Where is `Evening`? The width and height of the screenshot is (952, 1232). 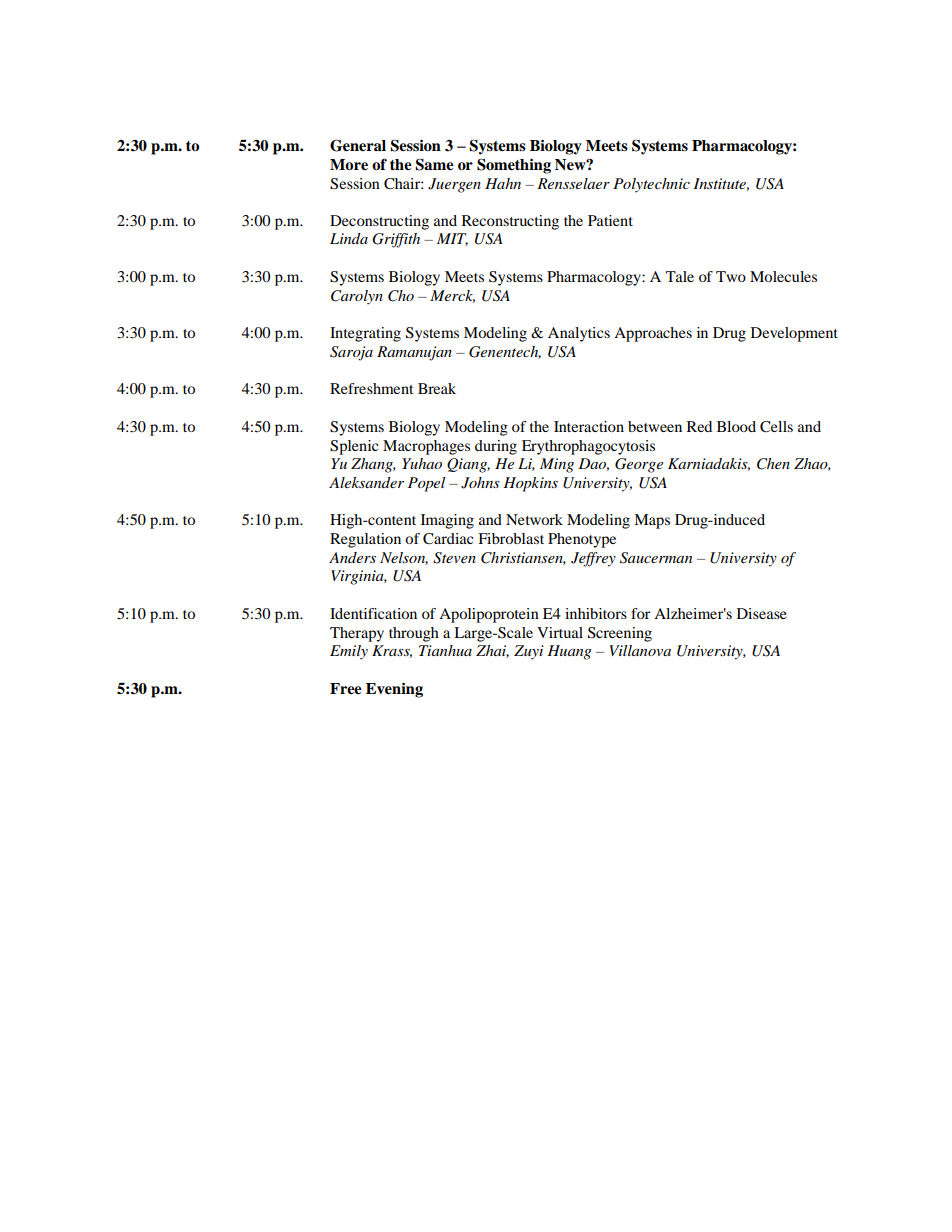
Evening is located at coordinates (394, 690).
